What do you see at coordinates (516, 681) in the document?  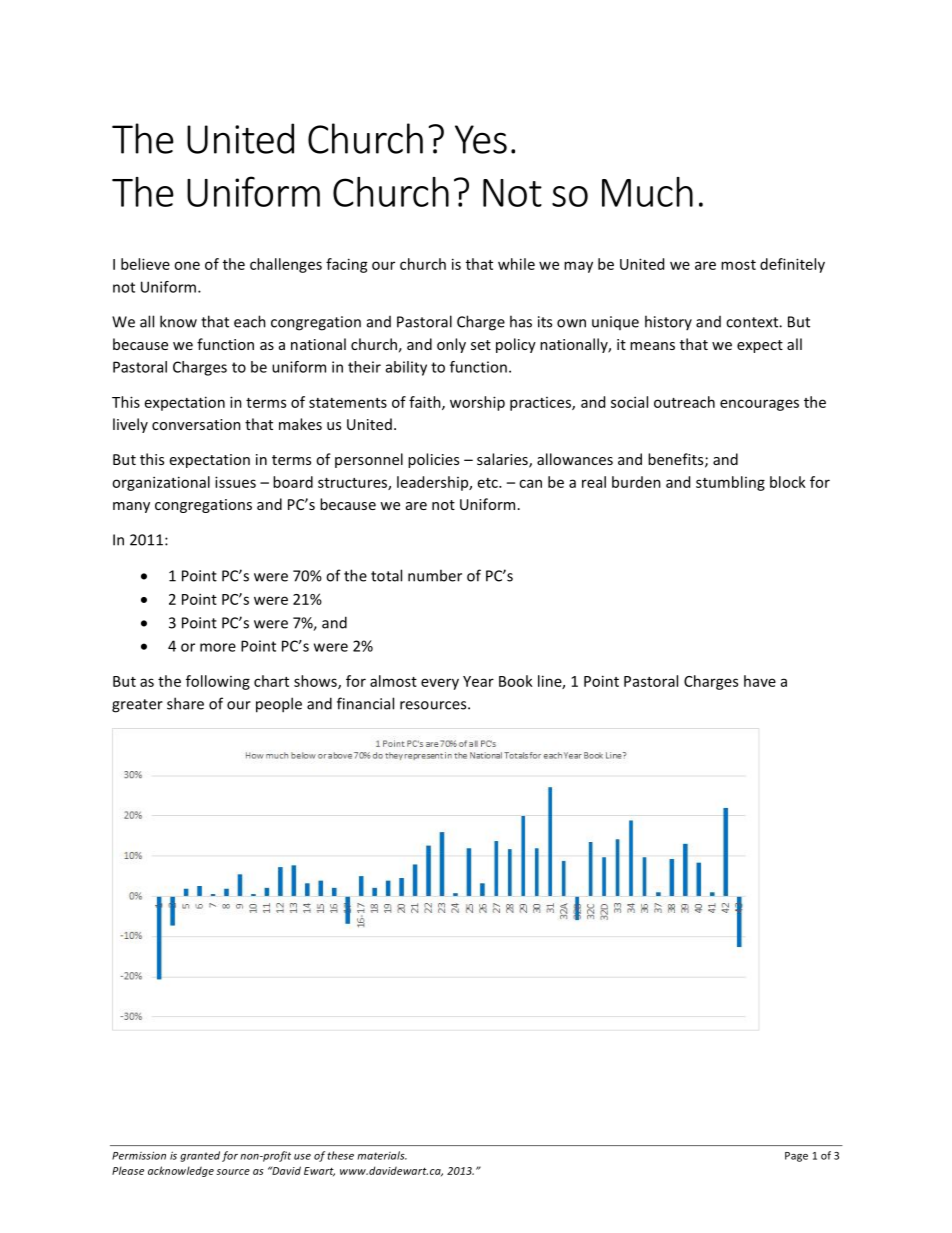 I see `Book` at bounding box center [516, 681].
